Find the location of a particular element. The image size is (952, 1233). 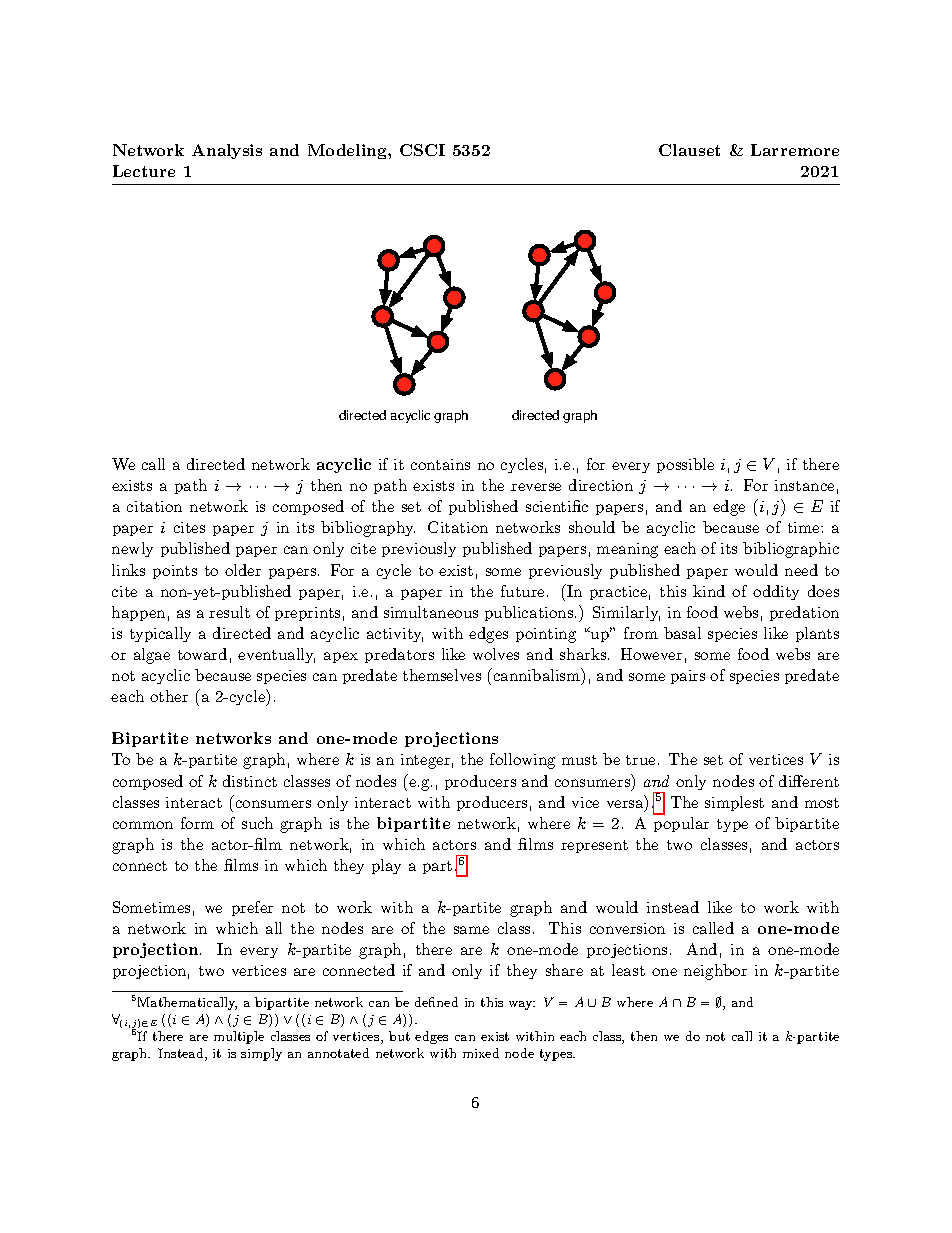

Analysis is located at coordinates (227, 151).
